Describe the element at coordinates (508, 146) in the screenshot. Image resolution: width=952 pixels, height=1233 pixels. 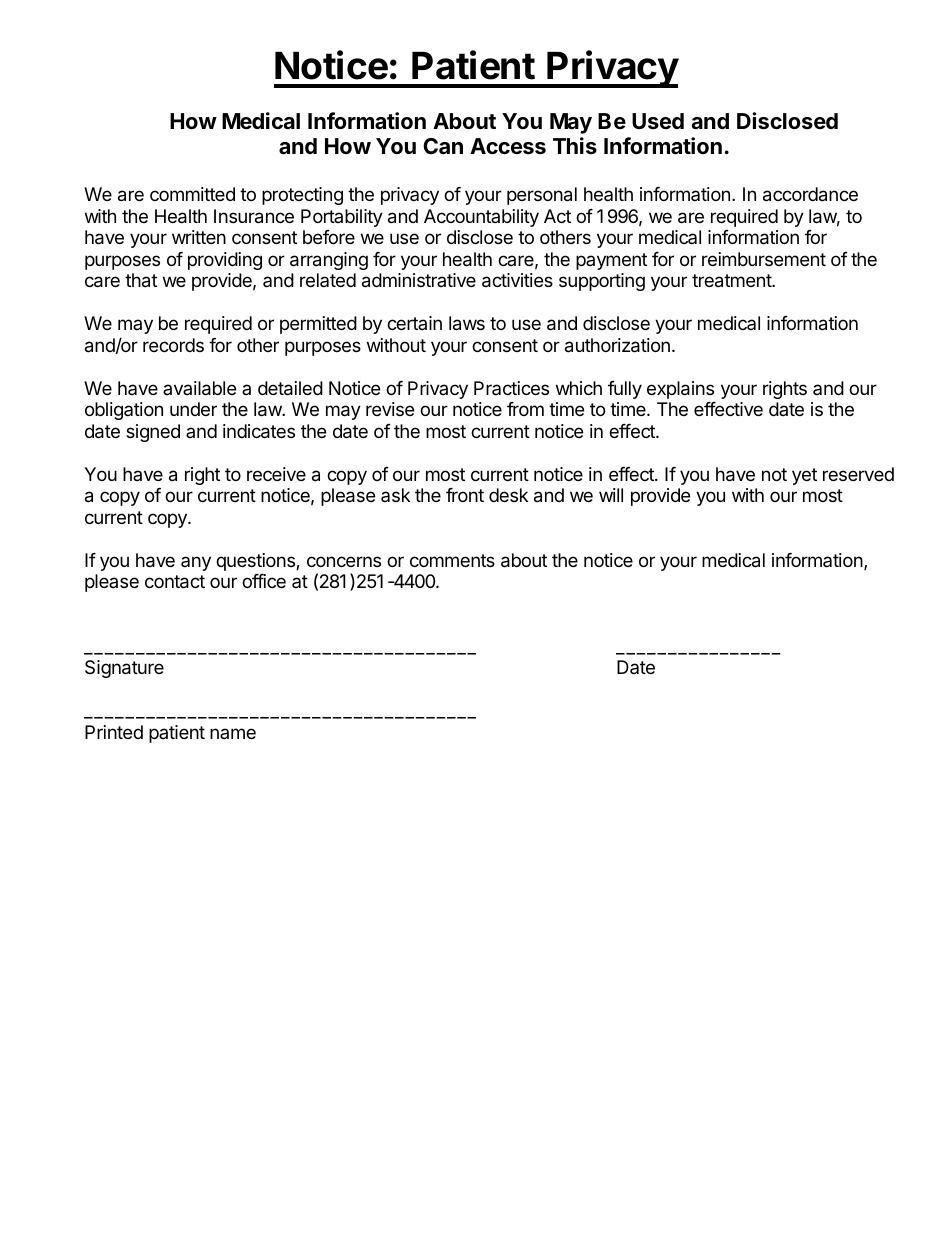
I see `Access` at that location.
